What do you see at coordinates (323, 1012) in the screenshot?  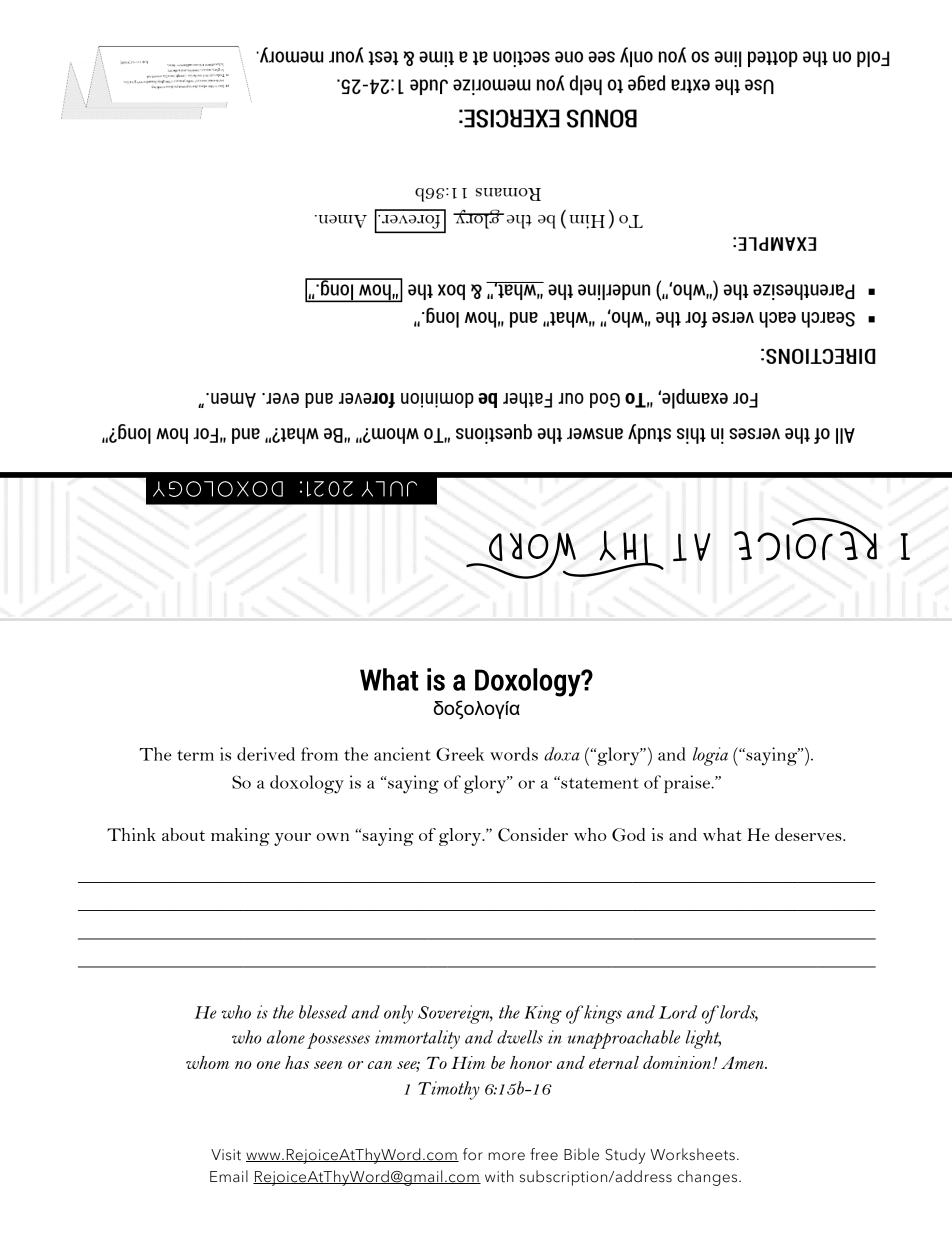 I see `blessed` at bounding box center [323, 1012].
